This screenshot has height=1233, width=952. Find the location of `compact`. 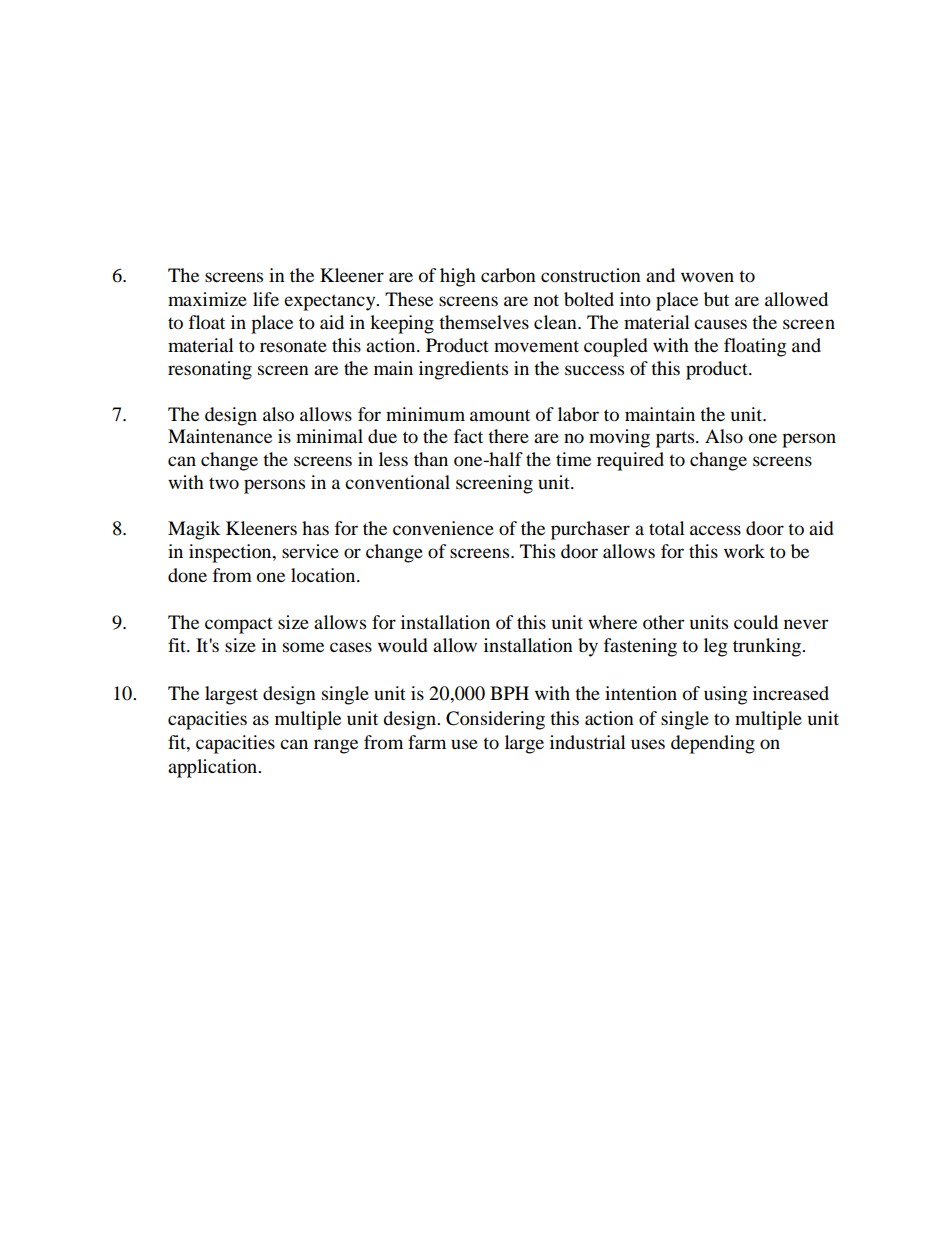

compact is located at coordinates (239, 626).
